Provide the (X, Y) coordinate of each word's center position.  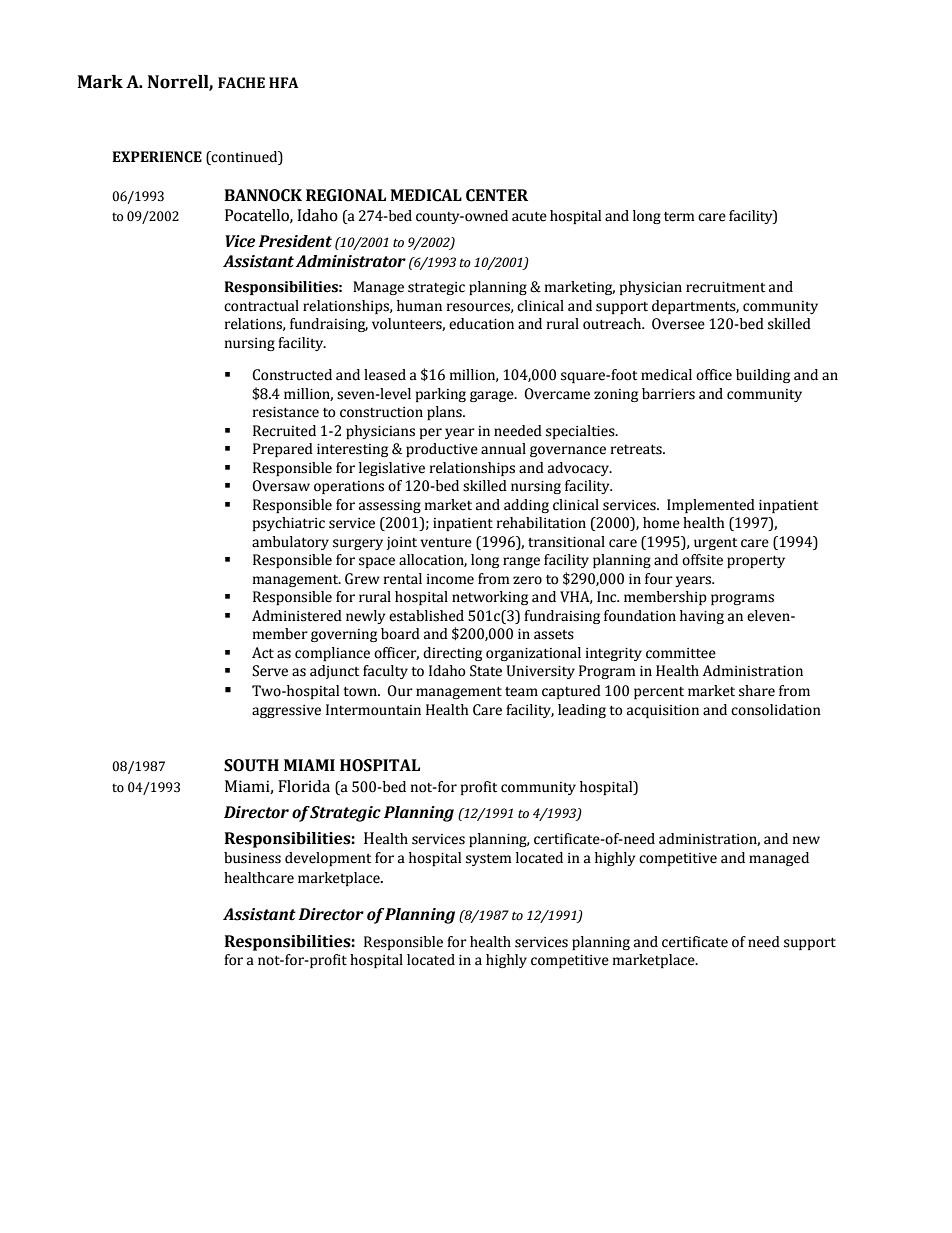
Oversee (678, 324)
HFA (284, 82)
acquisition (663, 711)
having (702, 617)
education (481, 324)
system (489, 860)
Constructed (292, 375)
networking (490, 598)
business (252, 858)
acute (529, 217)
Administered (297, 616)
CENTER (497, 195)
